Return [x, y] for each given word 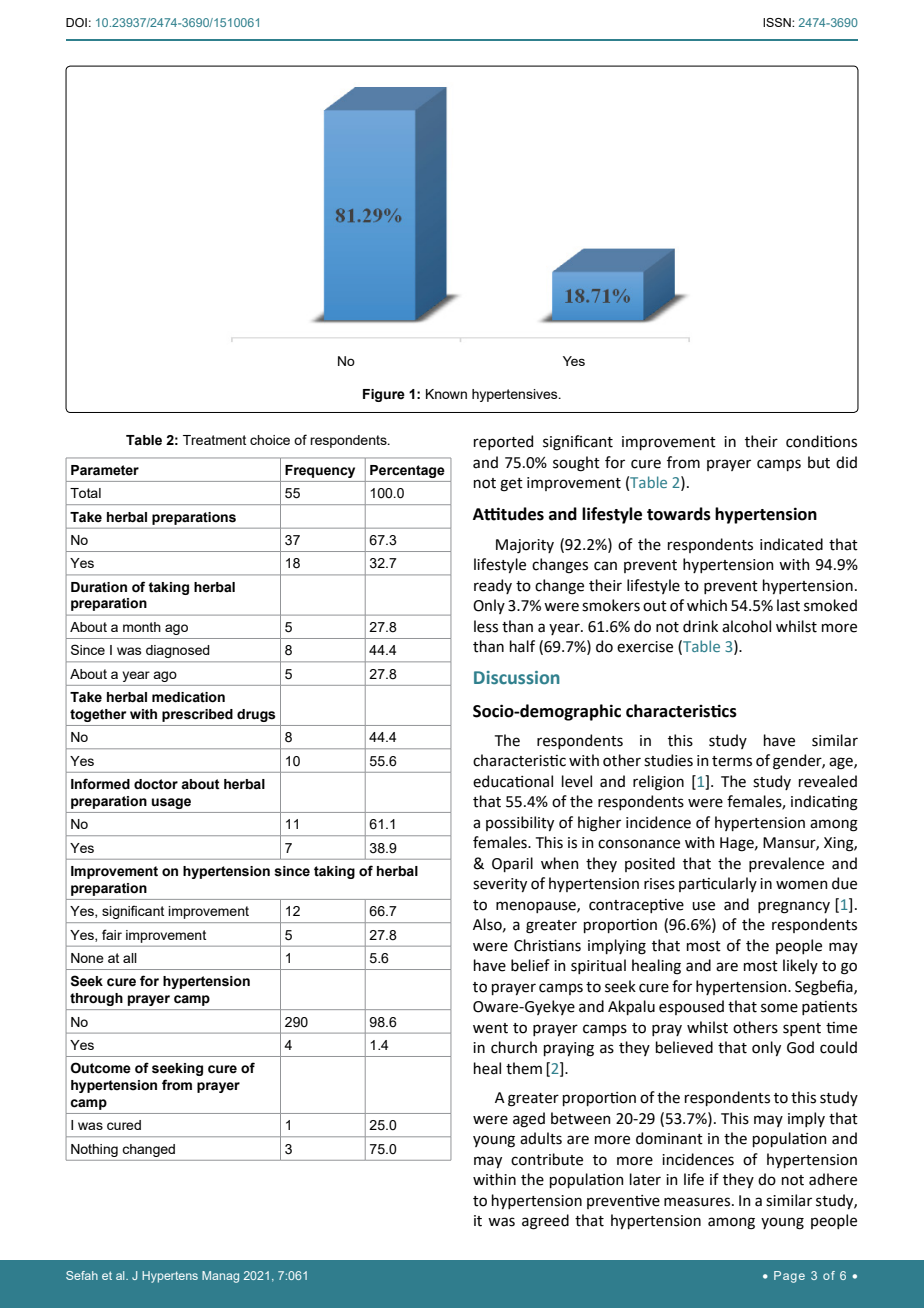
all [130, 958]
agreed [545, 1222]
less [486, 626]
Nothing [94, 1150]
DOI [76, 22]
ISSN [778, 22]
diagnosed [177, 651]
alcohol [746, 626]
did [846, 462]
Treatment [214, 440]
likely [800, 966]
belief [530, 965]
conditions [821, 441]
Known [446, 394]
